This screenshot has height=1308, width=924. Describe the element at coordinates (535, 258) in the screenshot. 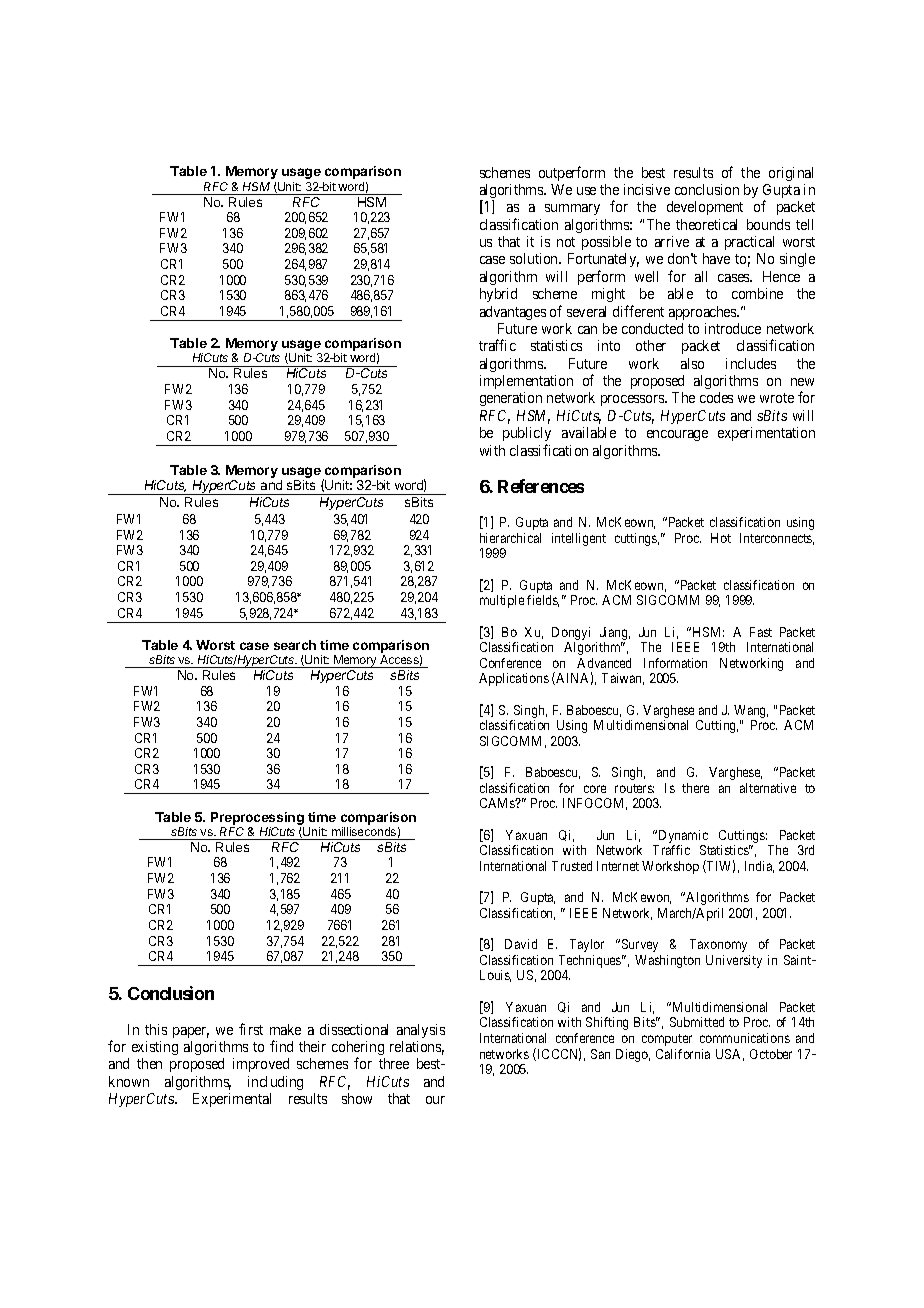

I see `solution` at that location.
